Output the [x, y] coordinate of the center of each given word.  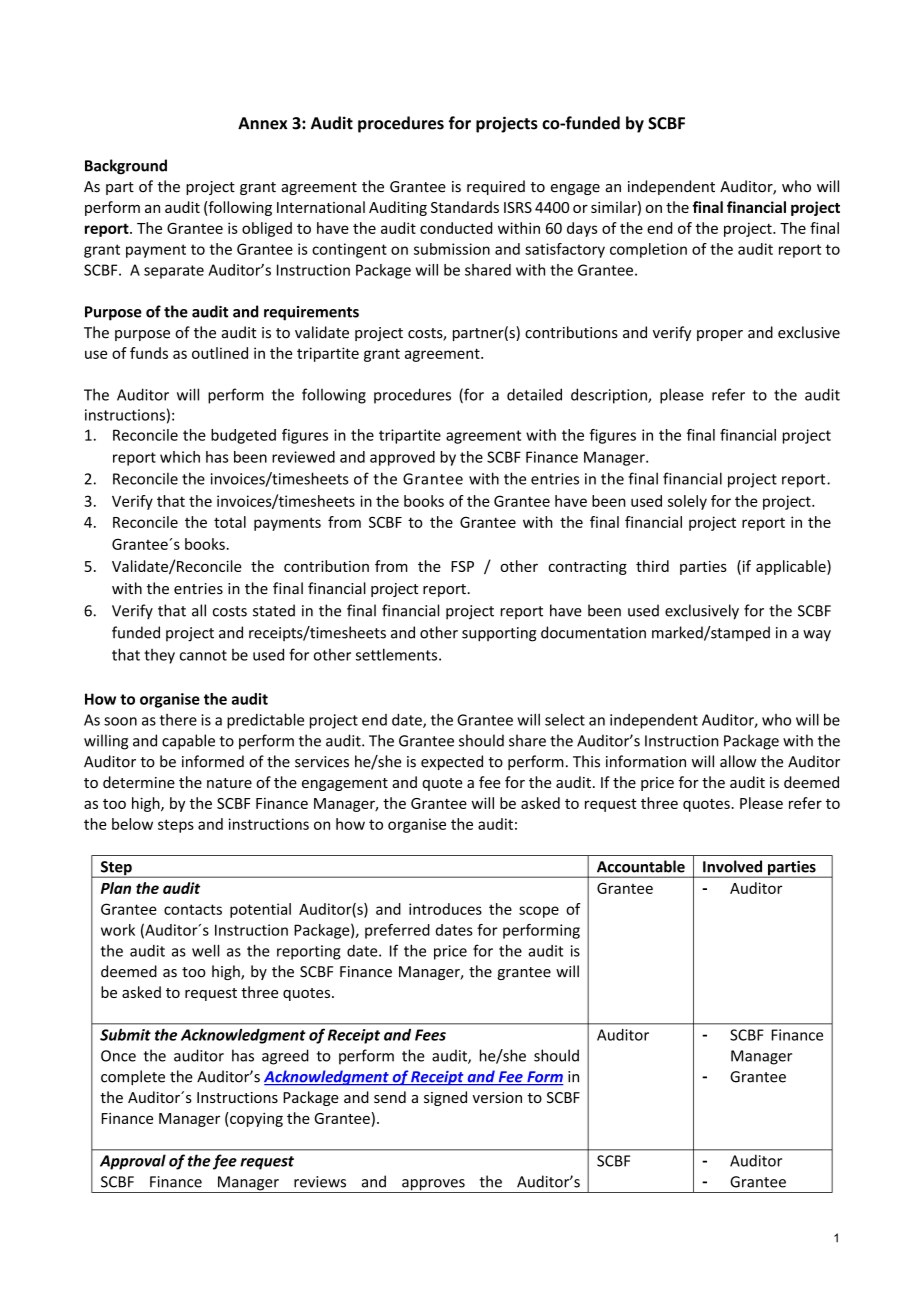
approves [433, 1186]
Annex [262, 123]
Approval [133, 1162]
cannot [203, 655]
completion [648, 250]
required [496, 187]
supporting [499, 634]
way [817, 636]
